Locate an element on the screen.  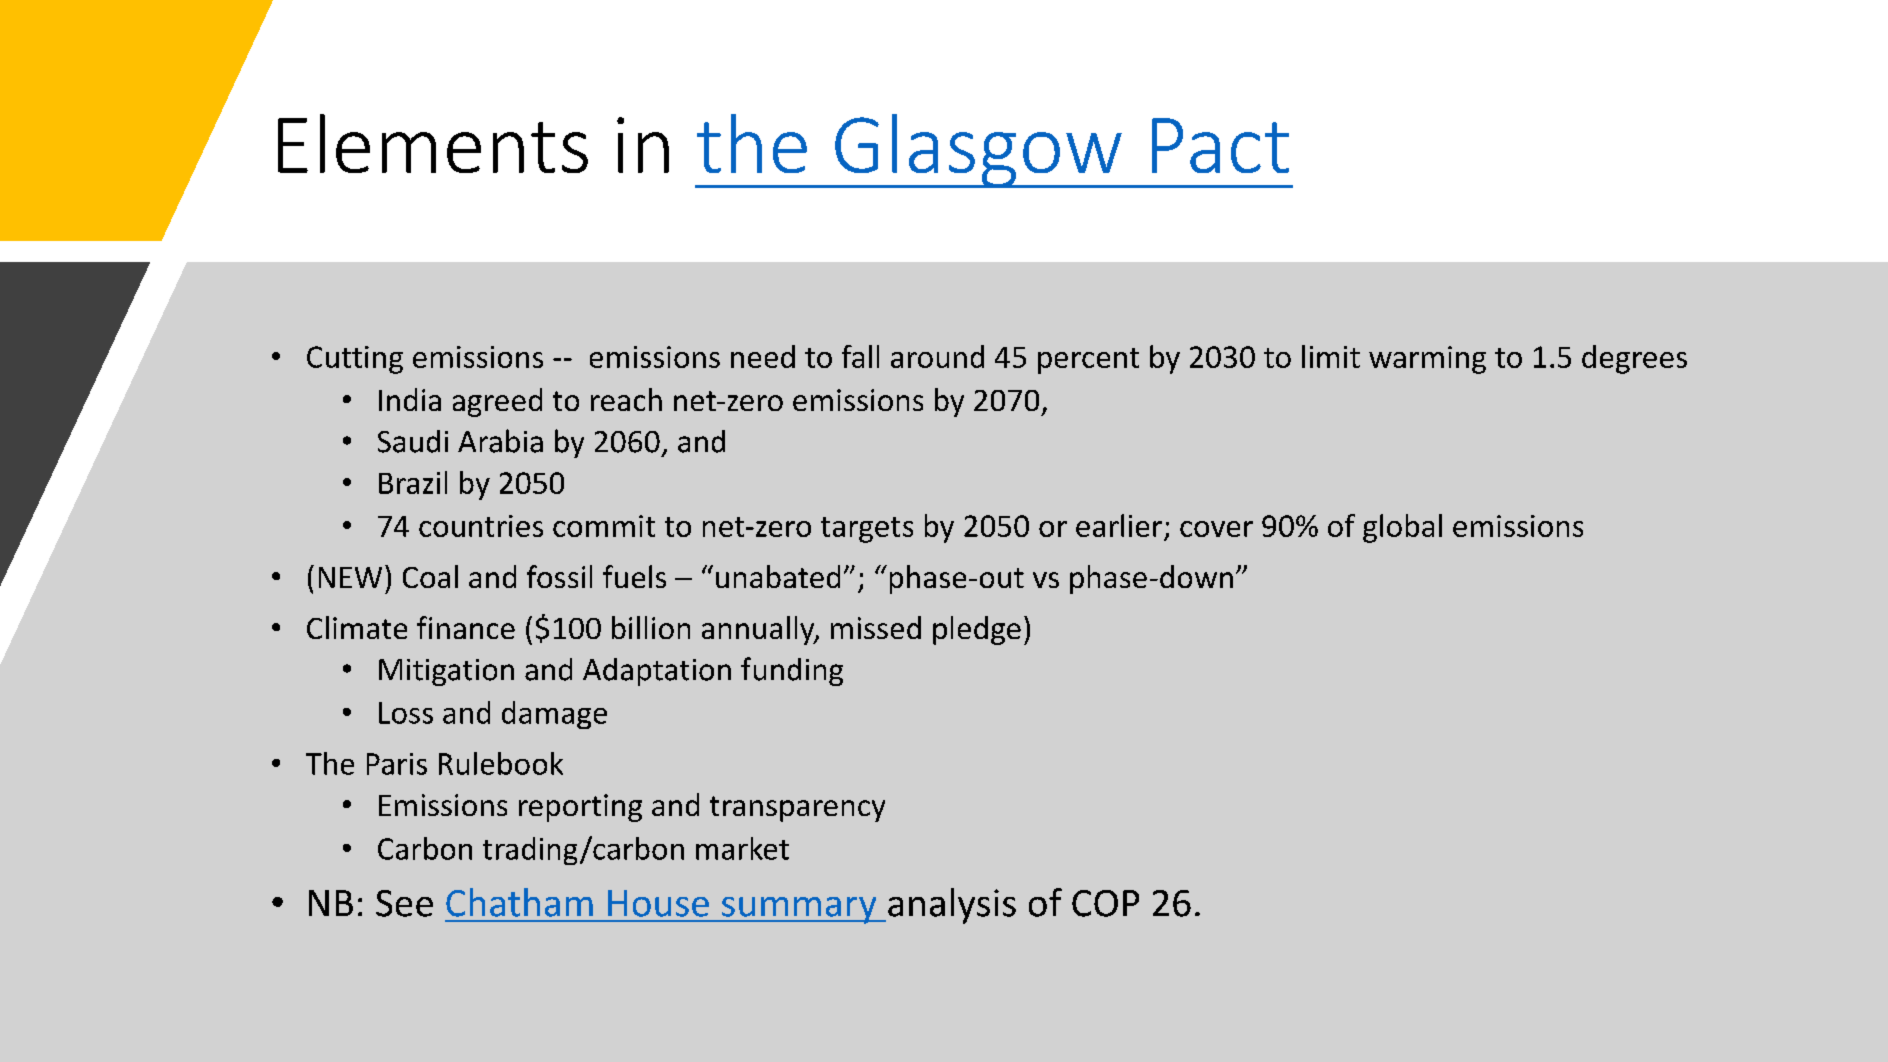
Pact is located at coordinates (1220, 145).
